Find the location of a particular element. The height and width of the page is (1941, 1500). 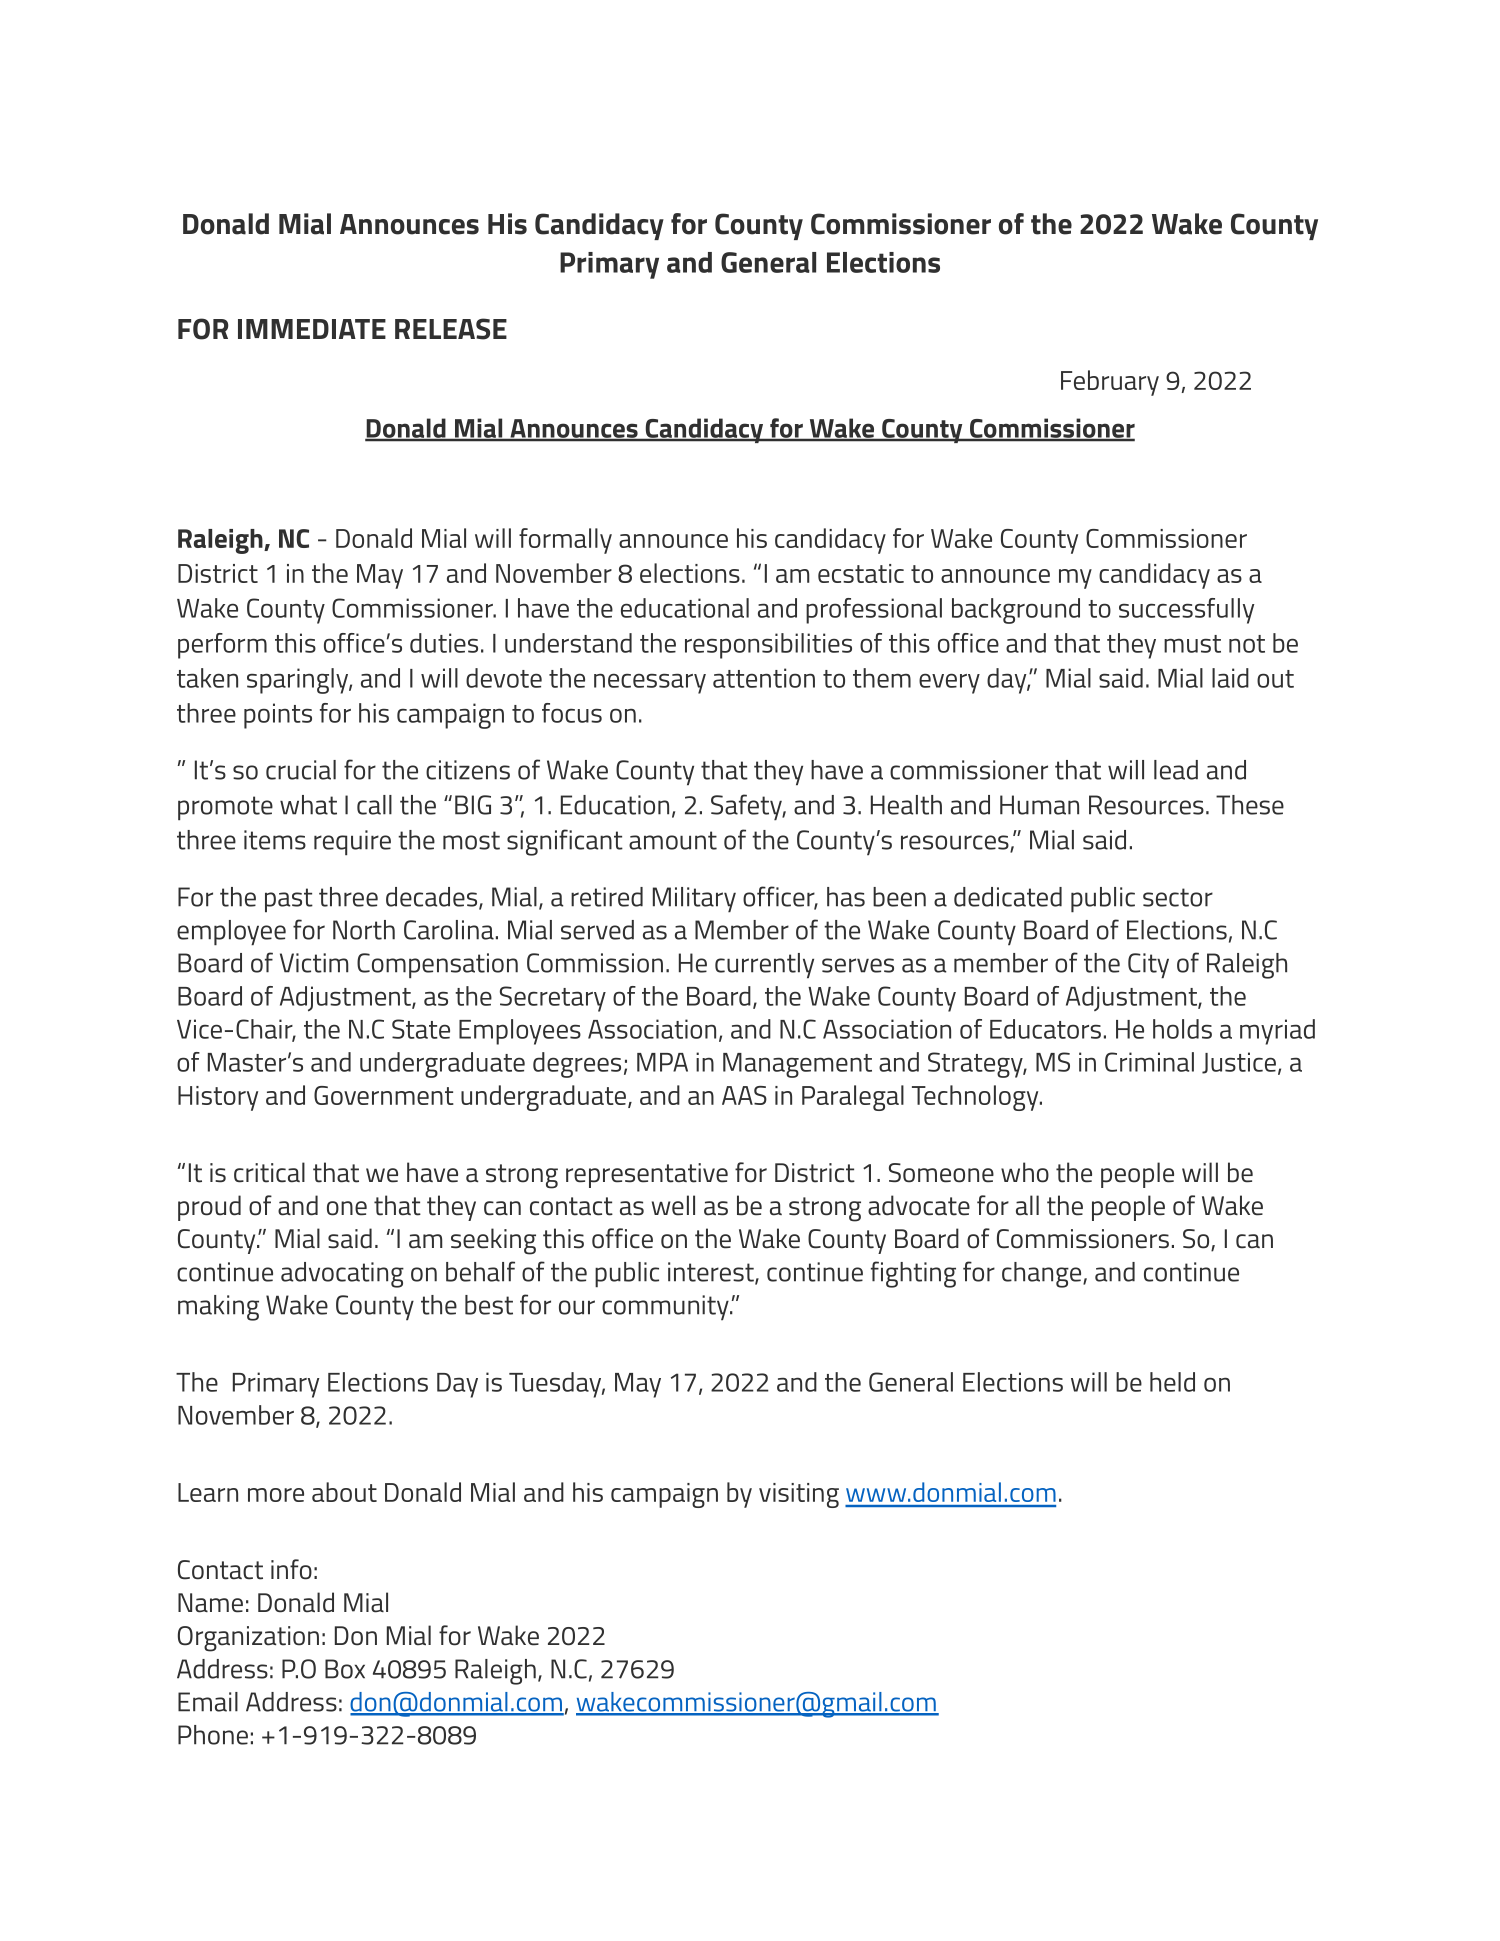

holds is located at coordinates (1182, 1029).
